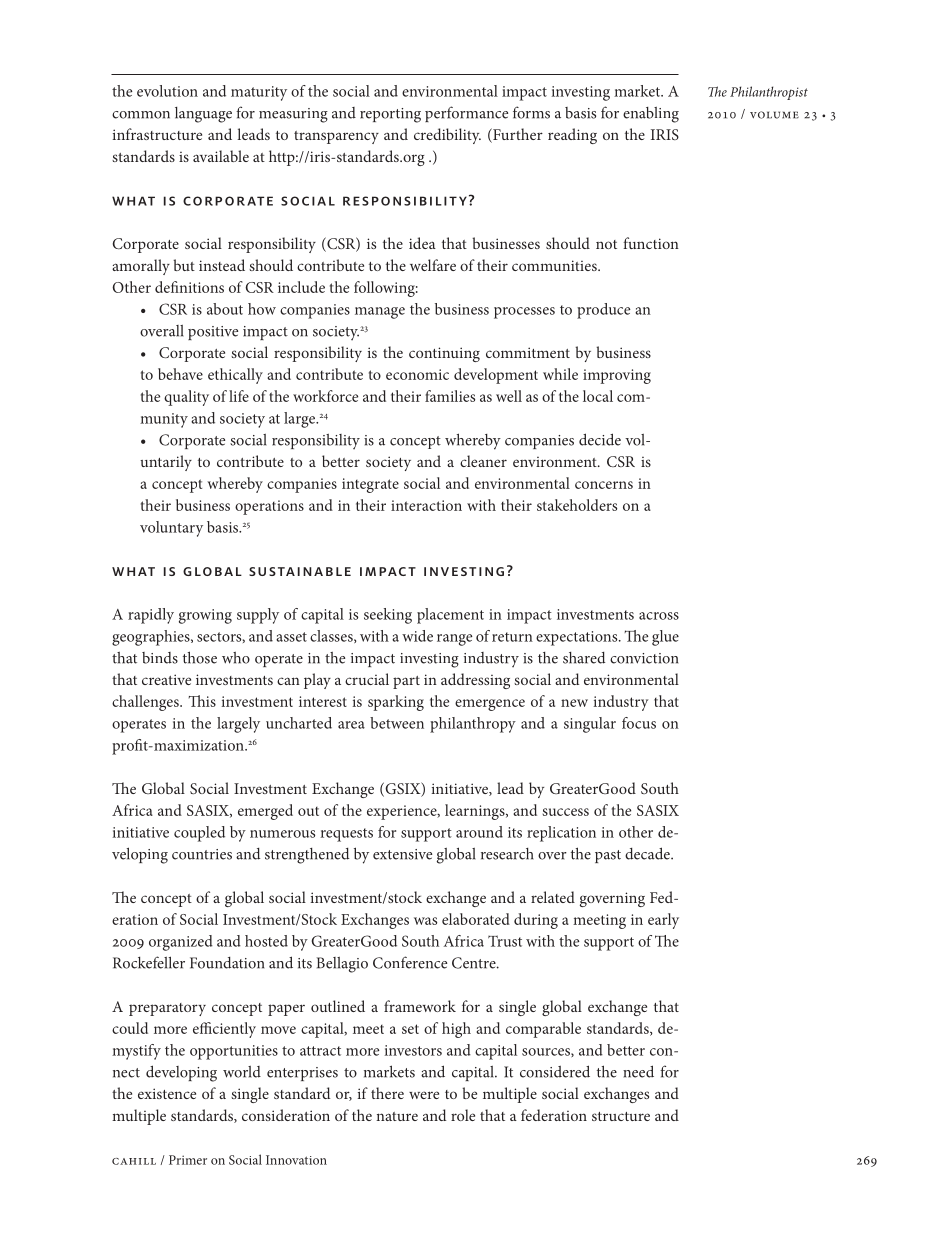  I want to click on enabling, so click(651, 115).
